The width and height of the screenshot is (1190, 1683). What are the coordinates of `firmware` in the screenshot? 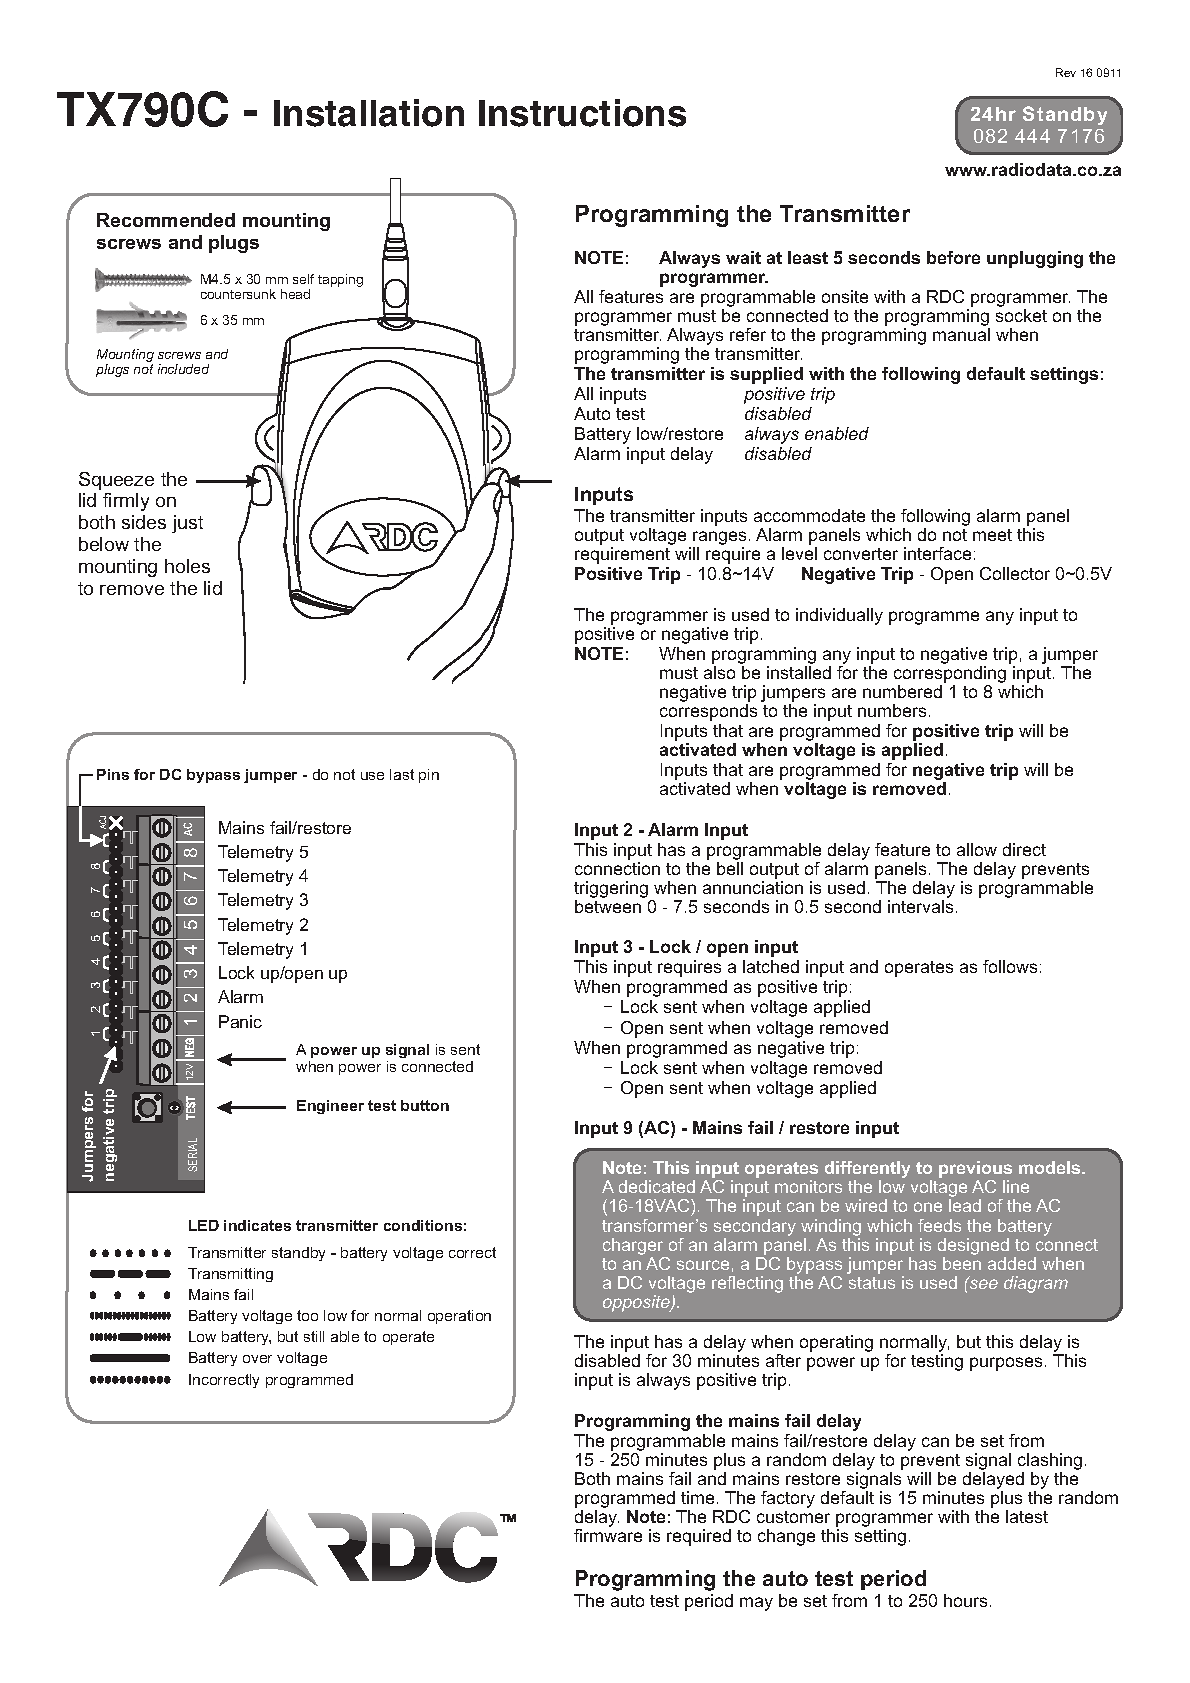 It's located at (608, 1535).
